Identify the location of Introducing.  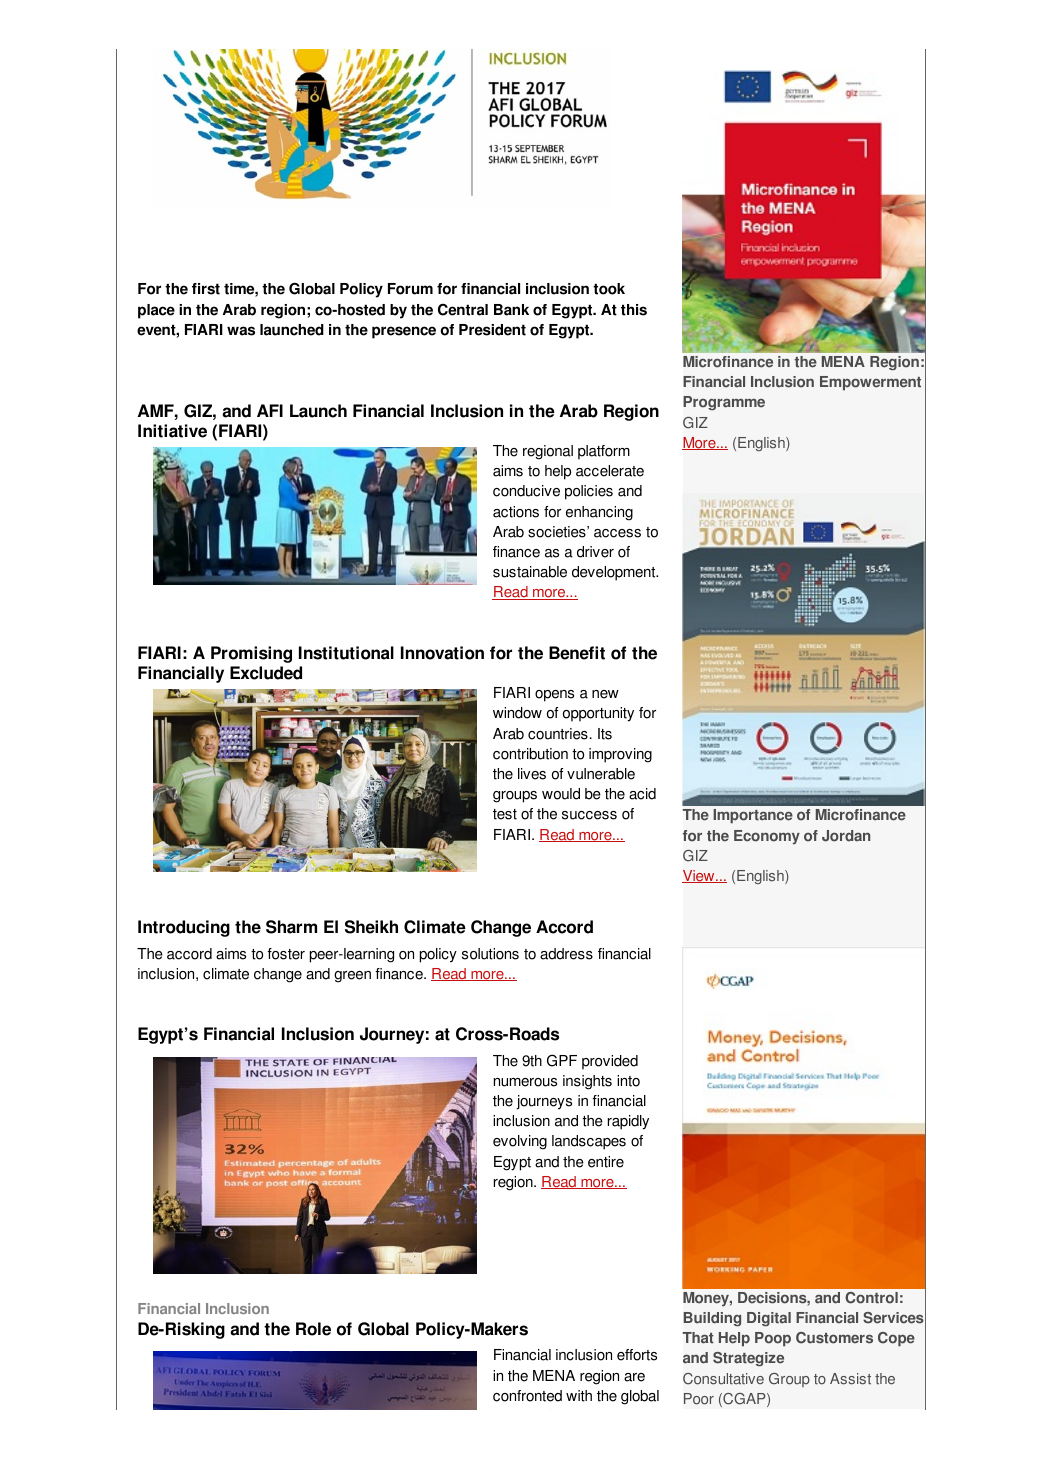
(184, 928).
